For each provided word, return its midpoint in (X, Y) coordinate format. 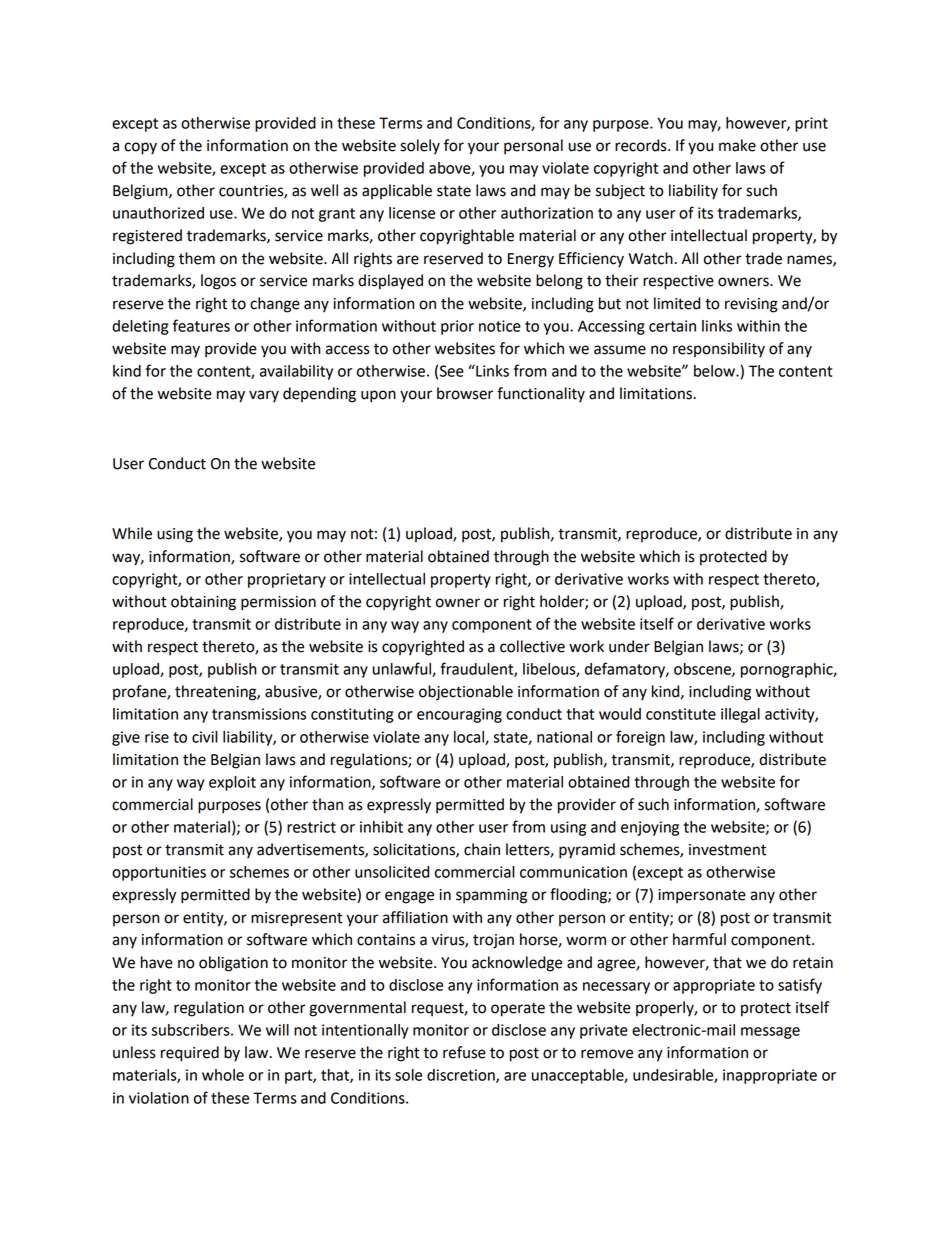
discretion (462, 1076)
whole (223, 1075)
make (737, 145)
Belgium (141, 192)
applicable (397, 191)
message (770, 1033)
